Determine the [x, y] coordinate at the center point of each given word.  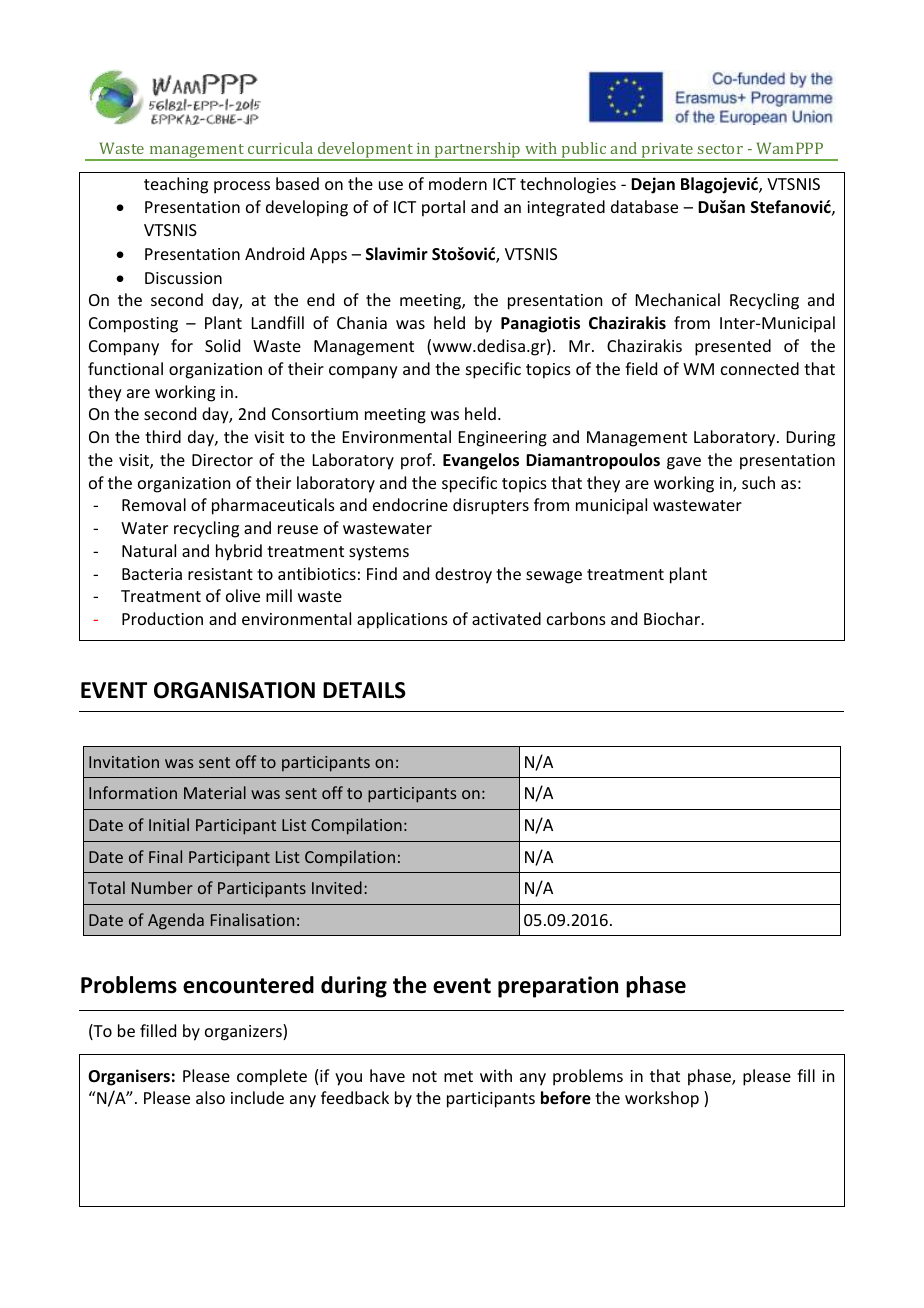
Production [162, 618]
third [163, 436]
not [425, 1076]
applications [402, 620]
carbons [576, 618]
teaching [176, 185]
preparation [558, 987]
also [210, 1097]
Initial [169, 824]
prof [417, 461]
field [641, 368]
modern [458, 183]
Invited [337, 887]
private [668, 152]
